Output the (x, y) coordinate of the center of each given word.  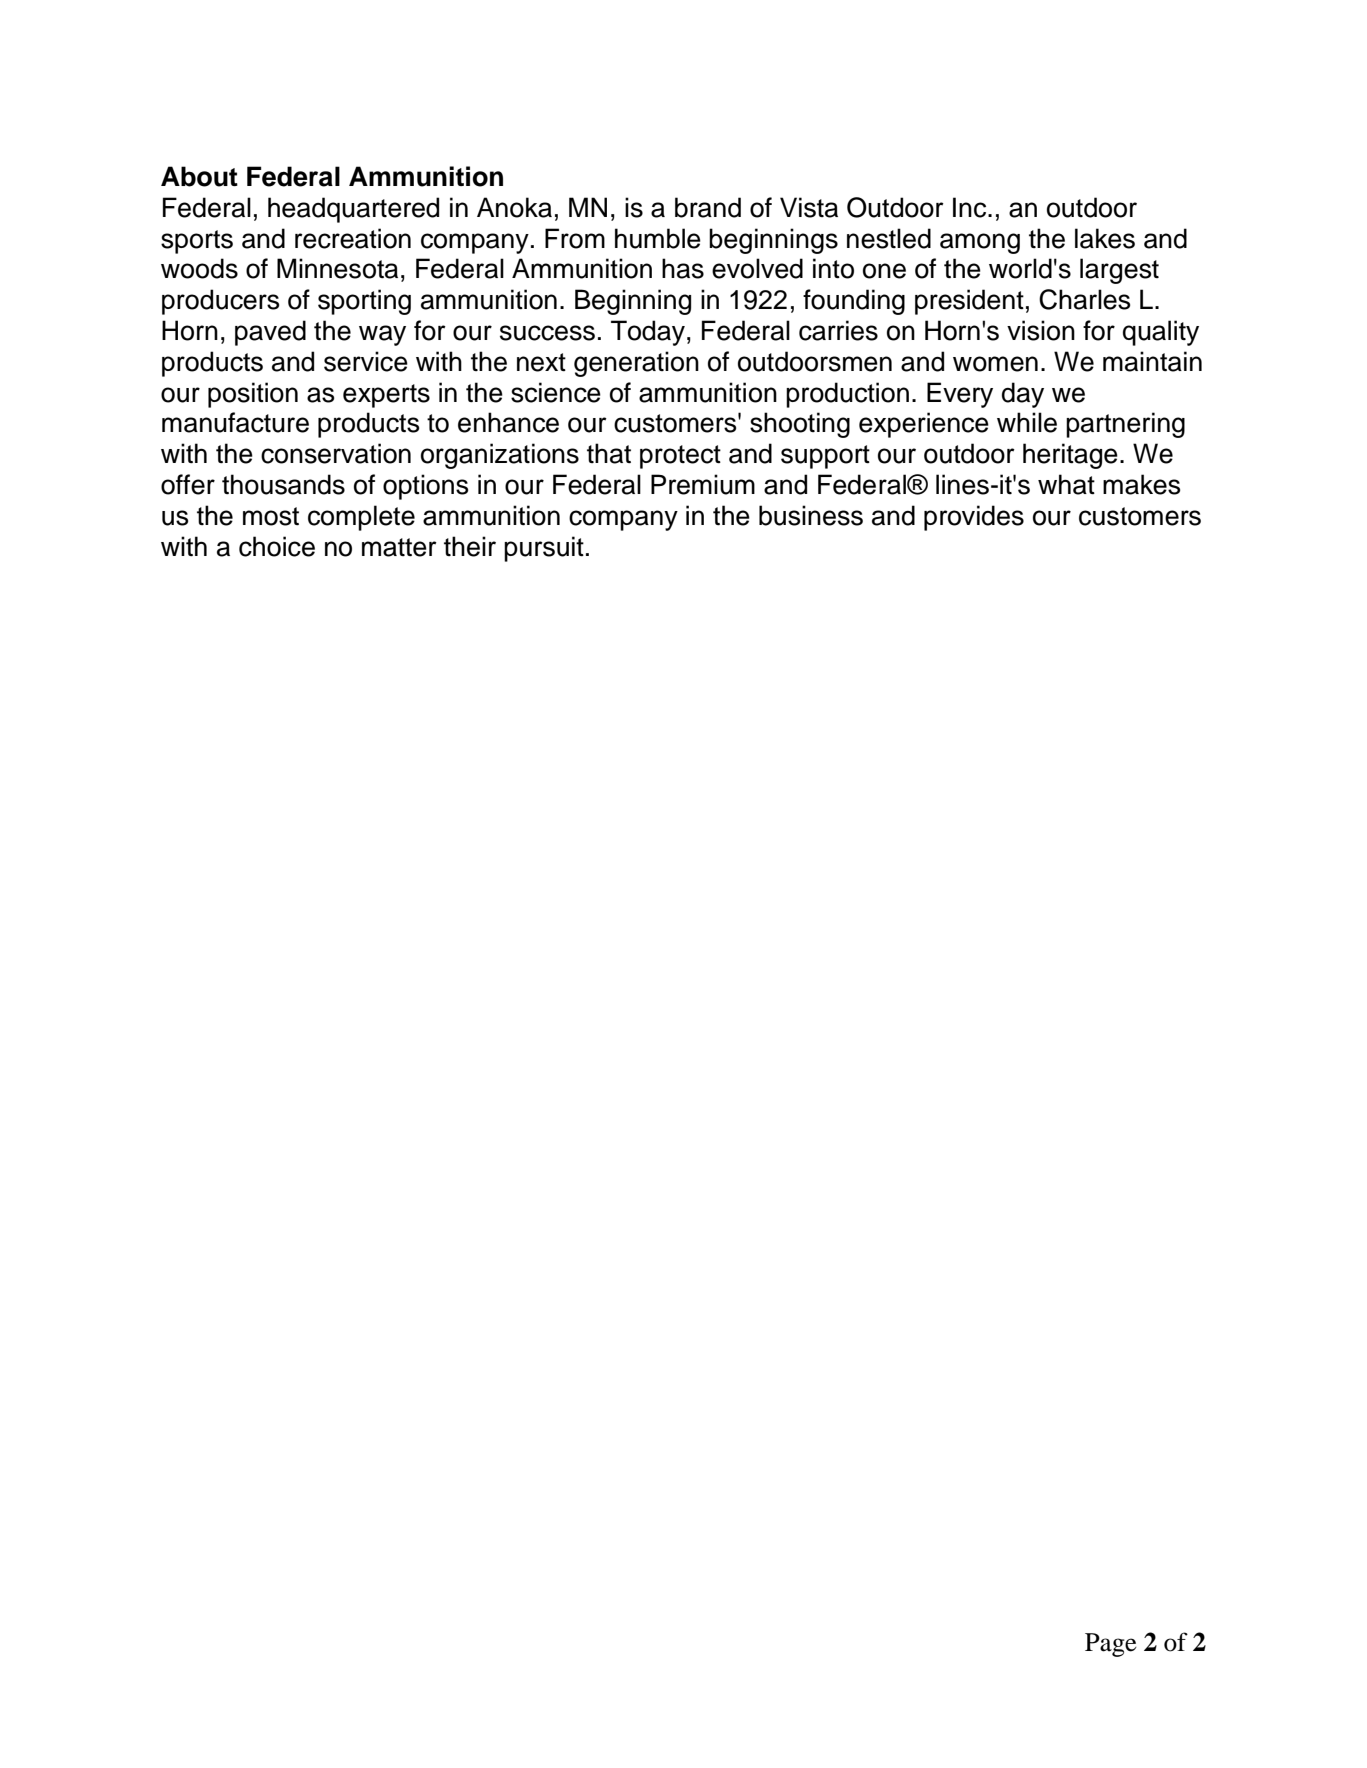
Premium (703, 484)
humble (658, 238)
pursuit (544, 549)
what (1066, 484)
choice (277, 546)
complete (361, 518)
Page (1111, 1645)
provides (974, 518)
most (271, 516)
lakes (1105, 238)
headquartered (353, 210)
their (470, 546)
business (811, 515)
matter (399, 547)
